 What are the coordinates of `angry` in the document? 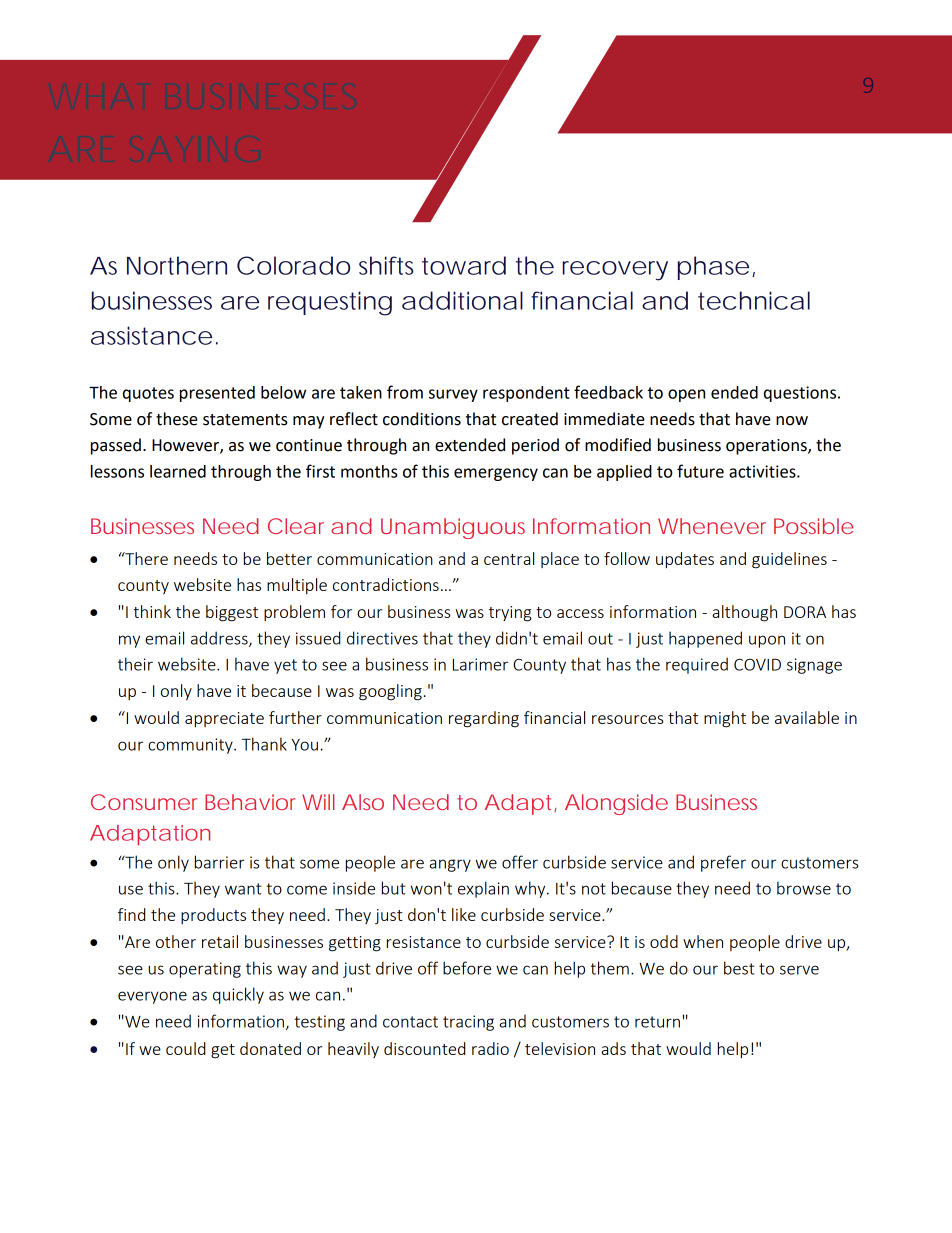 It's located at (450, 865).
